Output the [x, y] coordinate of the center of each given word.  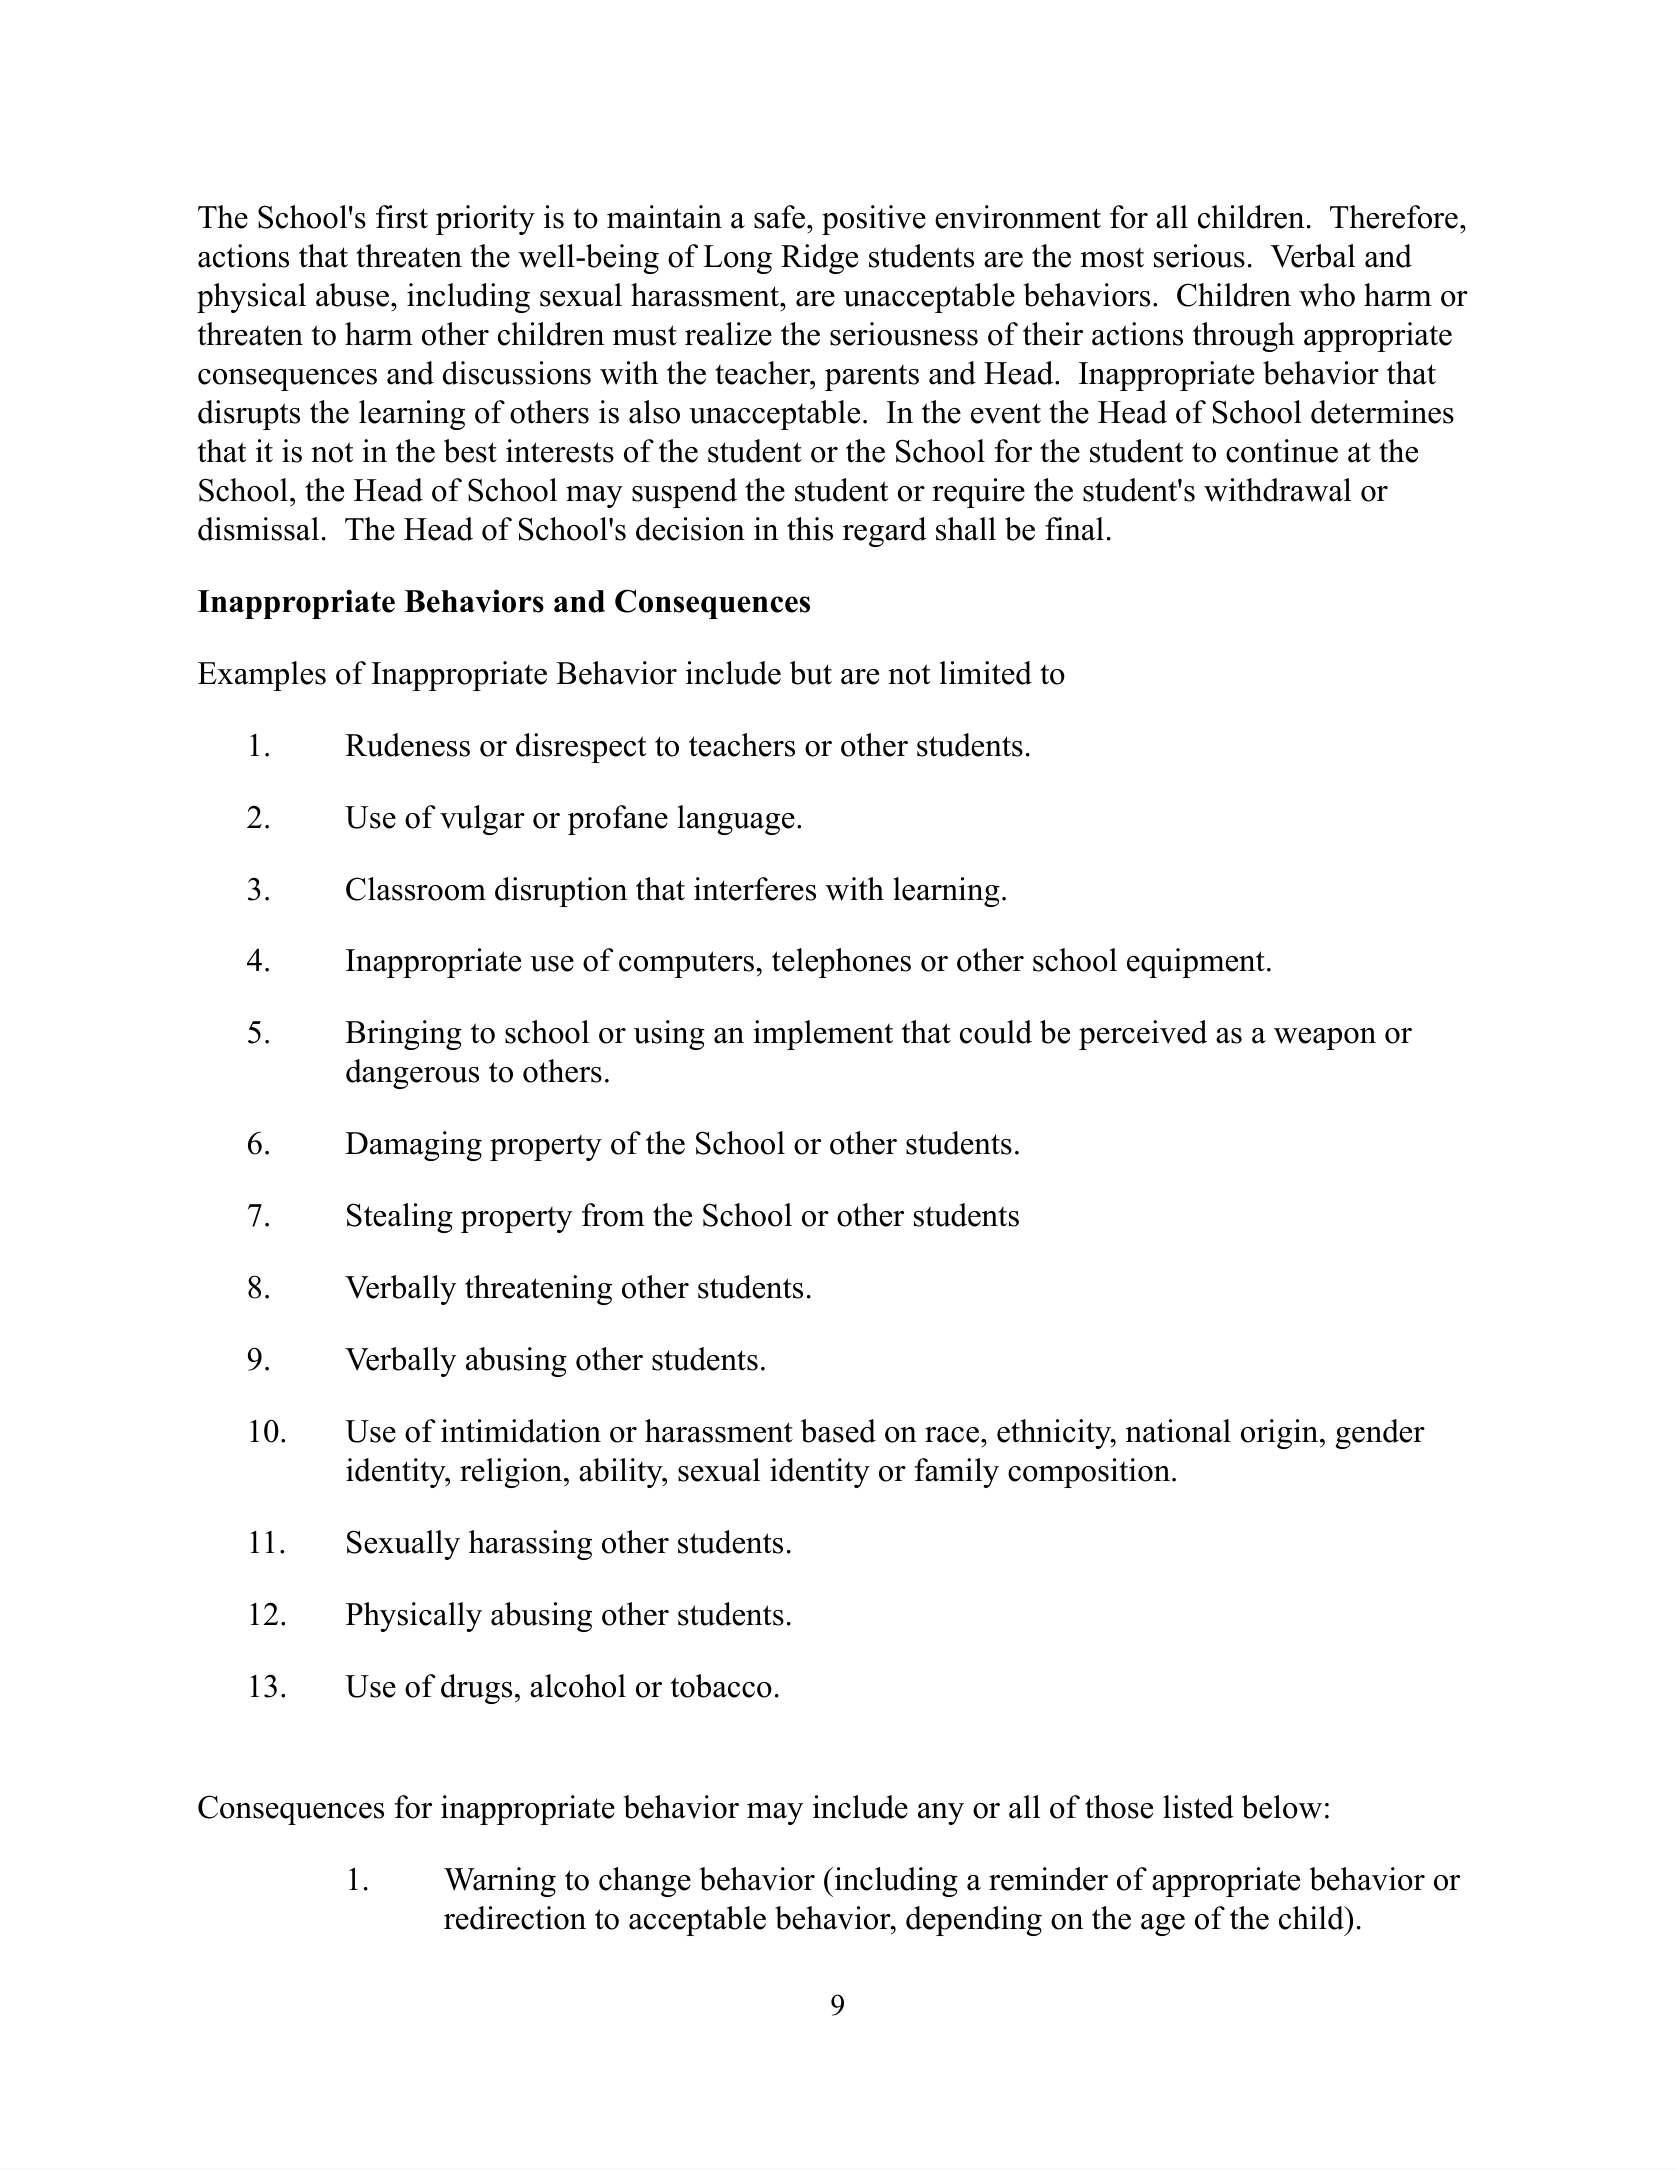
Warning [500, 1882]
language [736, 820]
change [645, 1882]
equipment [1196, 963]
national [1178, 1431]
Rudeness [407, 745]
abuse [352, 295]
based [838, 1431]
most [1112, 258]
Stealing [400, 1218]
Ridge [819, 259]
